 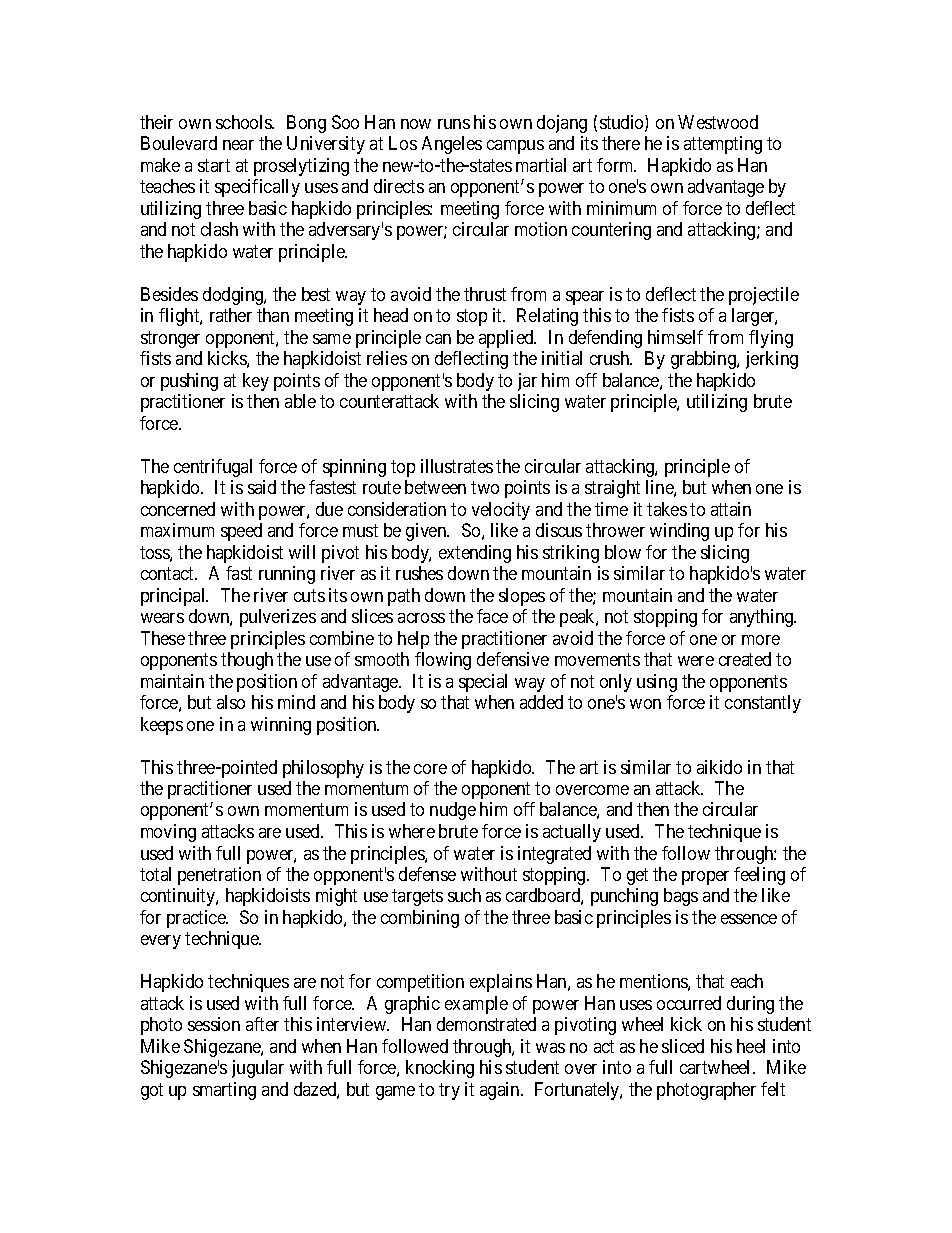 I want to click on sliced, so click(x=683, y=1046).
